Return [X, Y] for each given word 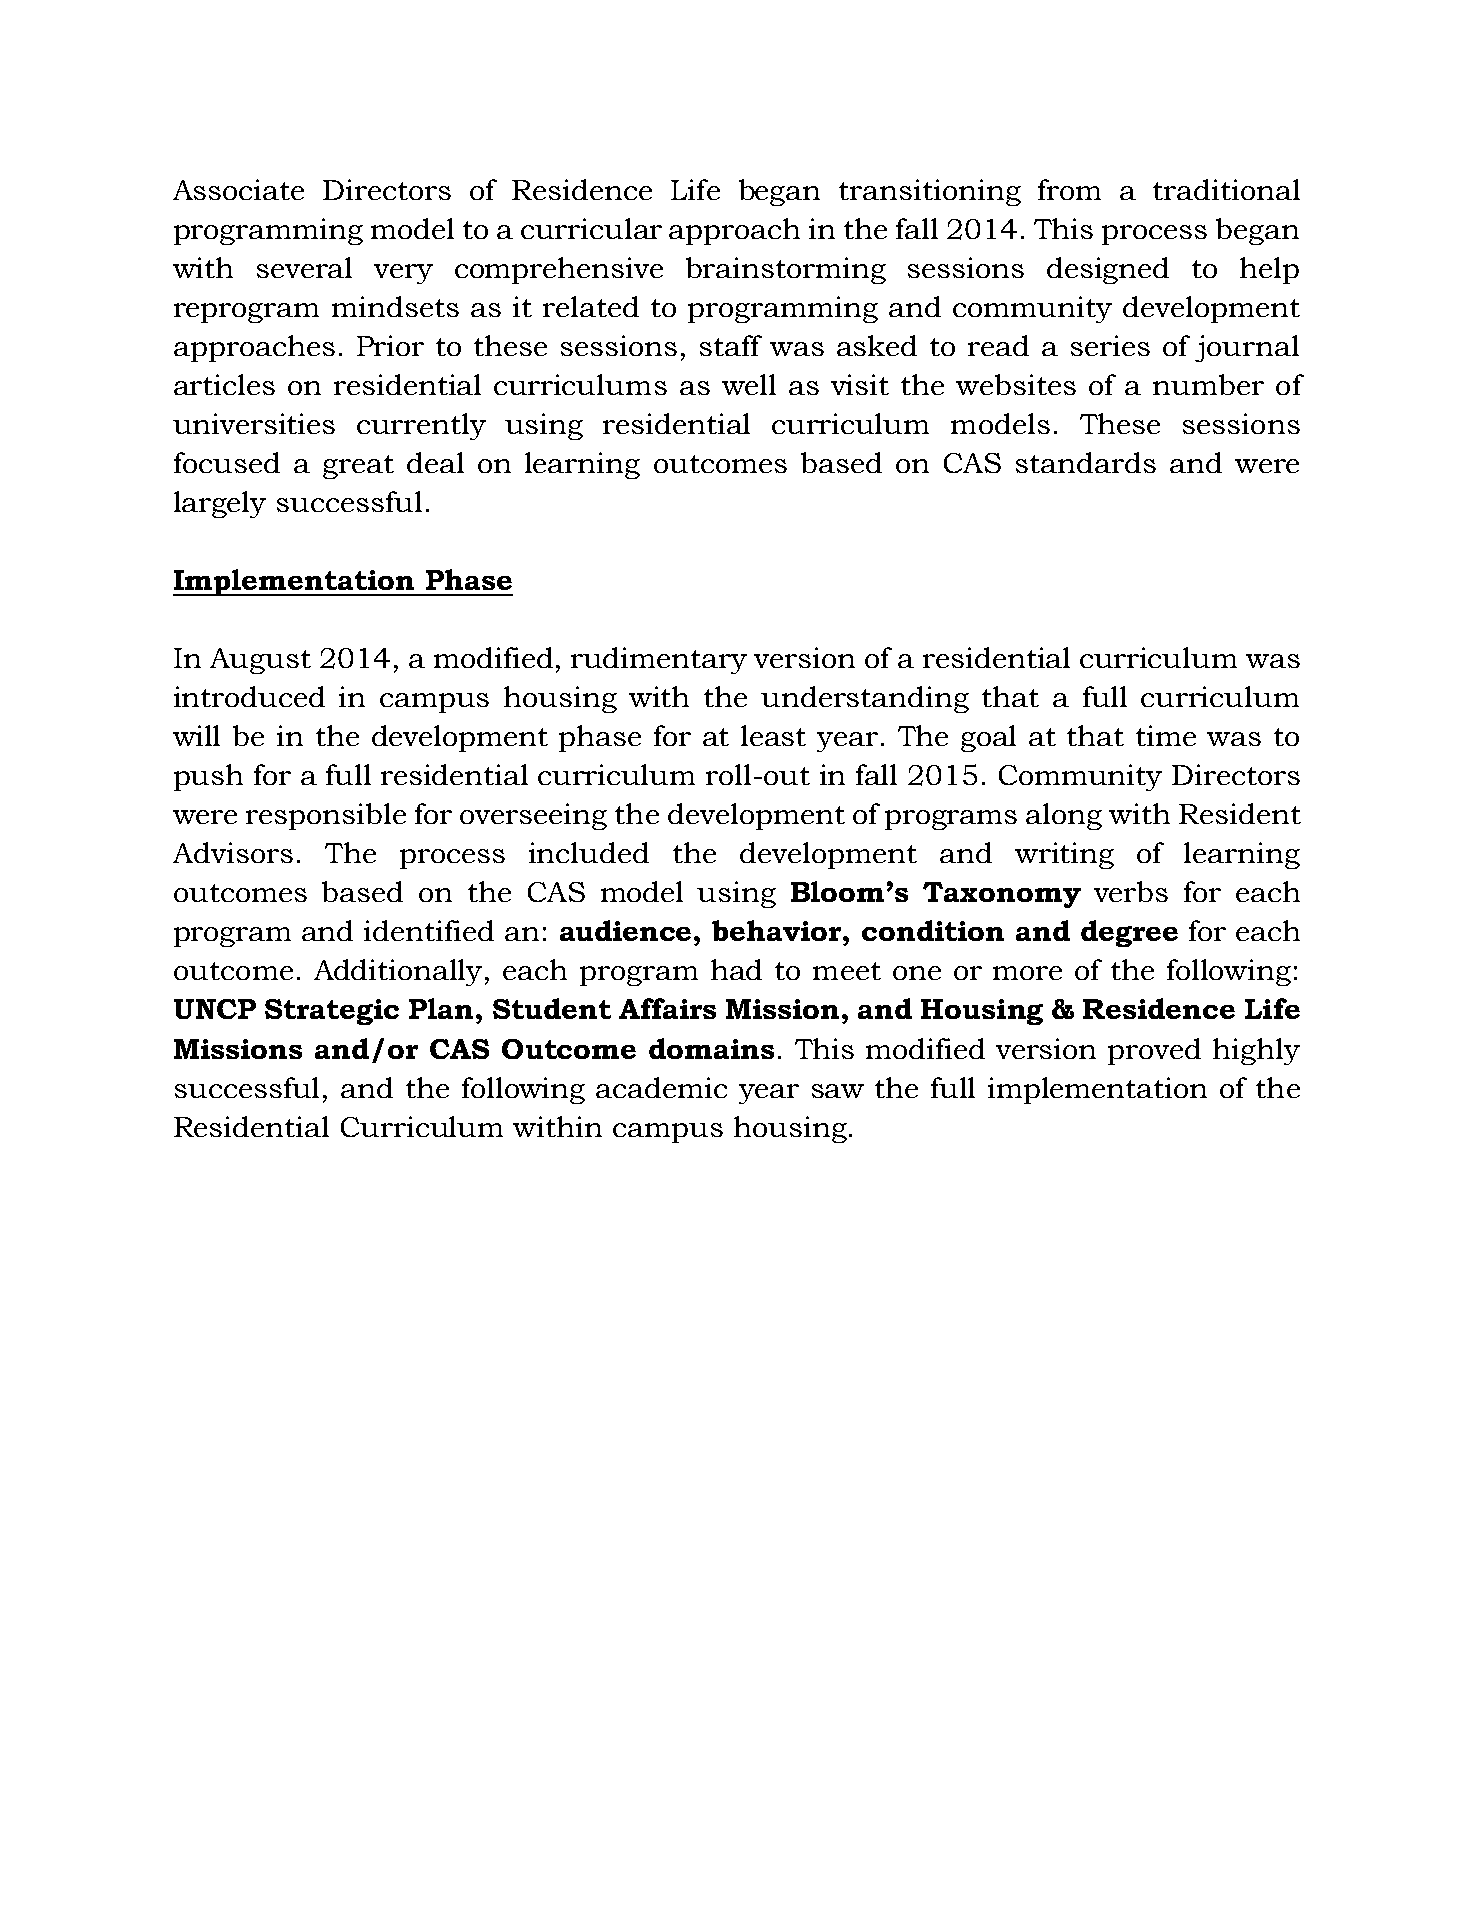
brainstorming [786, 270]
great [358, 467]
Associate [238, 189]
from [1069, 189]
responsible [326, 816]
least [773, 735]
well [749, 384]
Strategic [332, 1012]
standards [1086, 462]
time [1166, 735]
